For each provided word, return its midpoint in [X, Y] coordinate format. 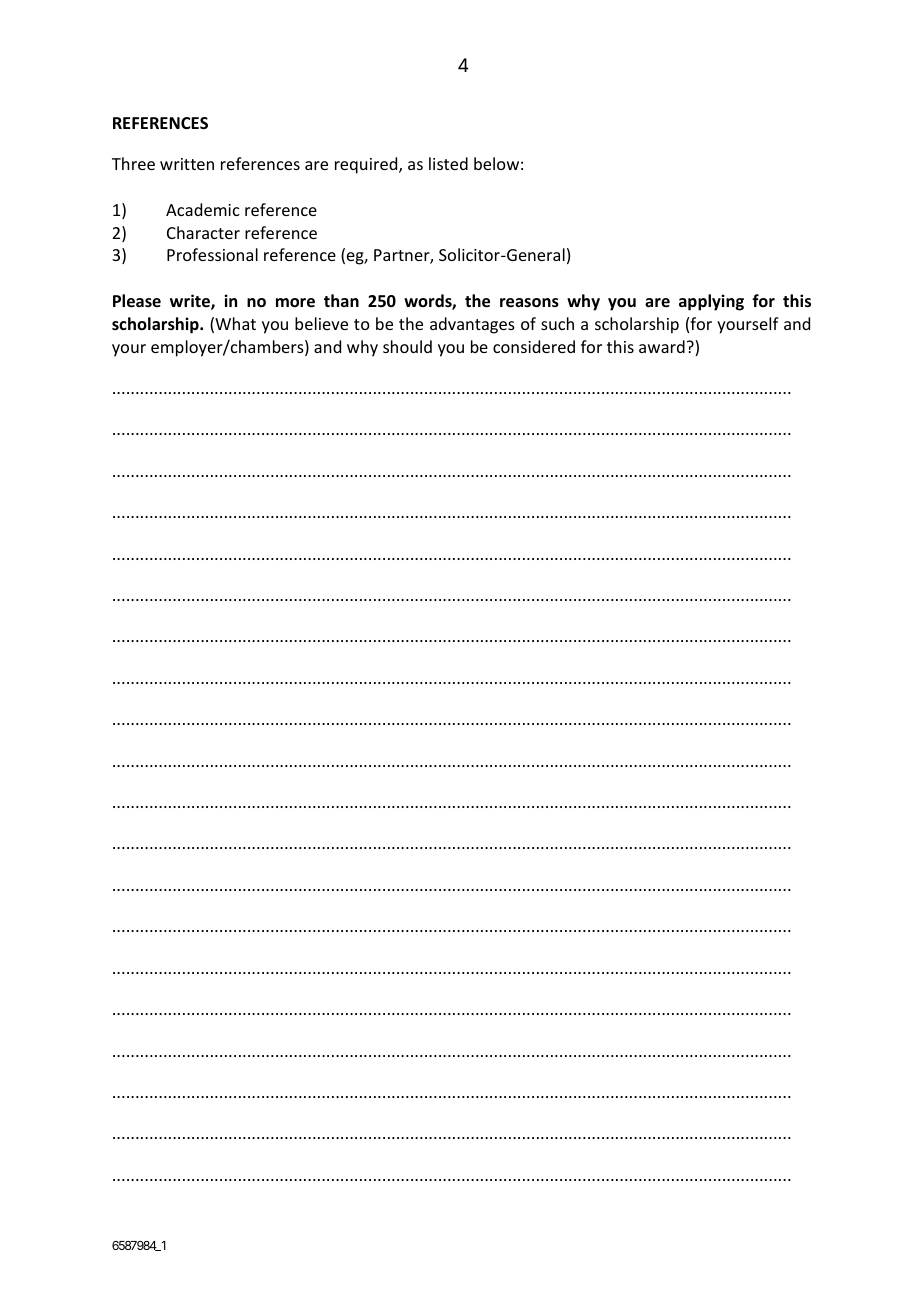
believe [321, 323]
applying [711, 302]
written [187, 164]
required [367, 165]
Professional [212, 254]
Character [203, 232]
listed [448, 163]
